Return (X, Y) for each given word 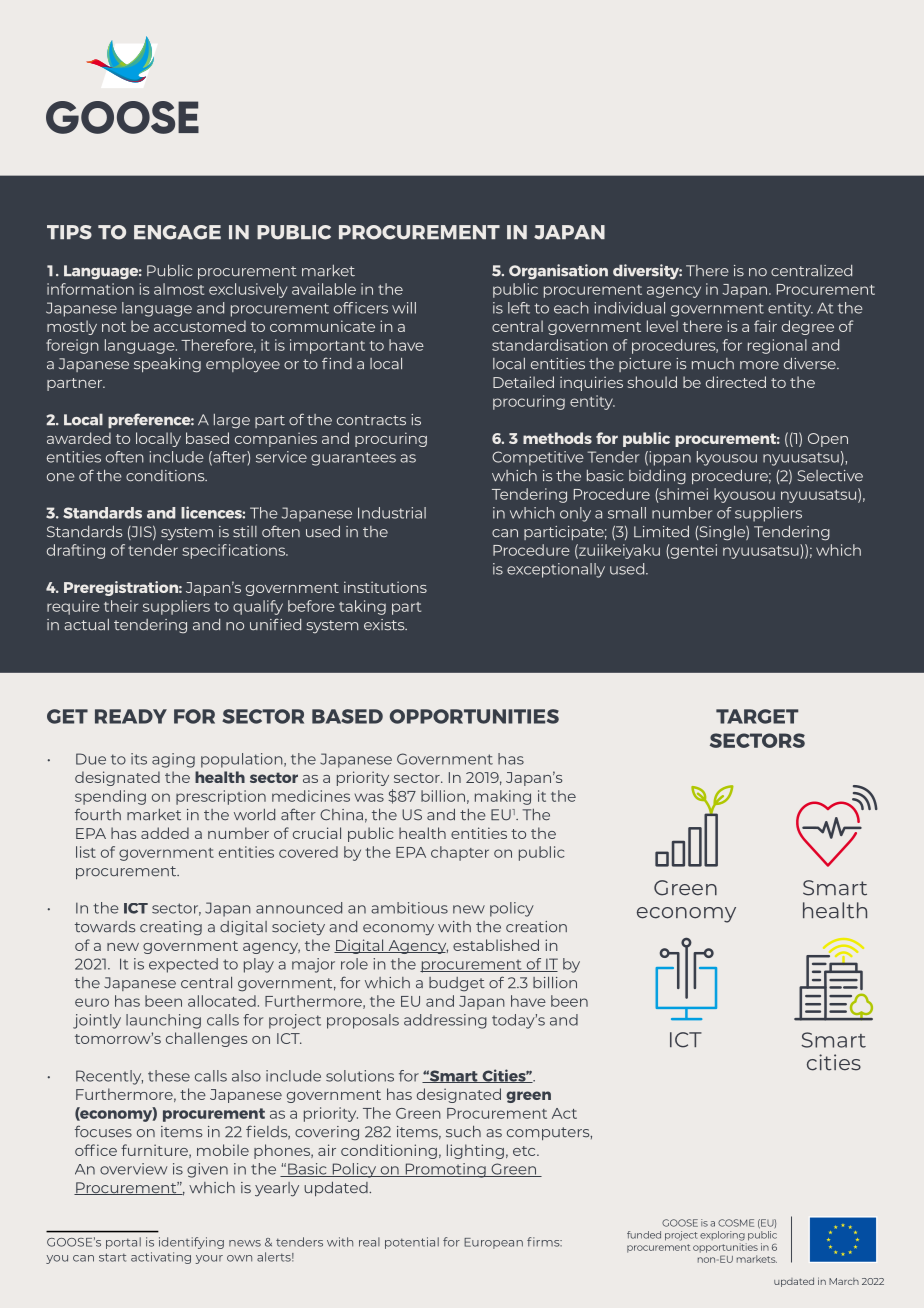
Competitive (538, 458)
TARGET (757, 716)
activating (161, 1258)
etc (525, 1151)
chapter (460, 853)
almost (179, 289)
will (404, 308)
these (169, 1076)
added (165, 833)
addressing (445, 1021)
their (121, 606)
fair (765, 326)
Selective (830, 476)
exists (385, 625)
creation (536, 927)
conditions (166, 475)
